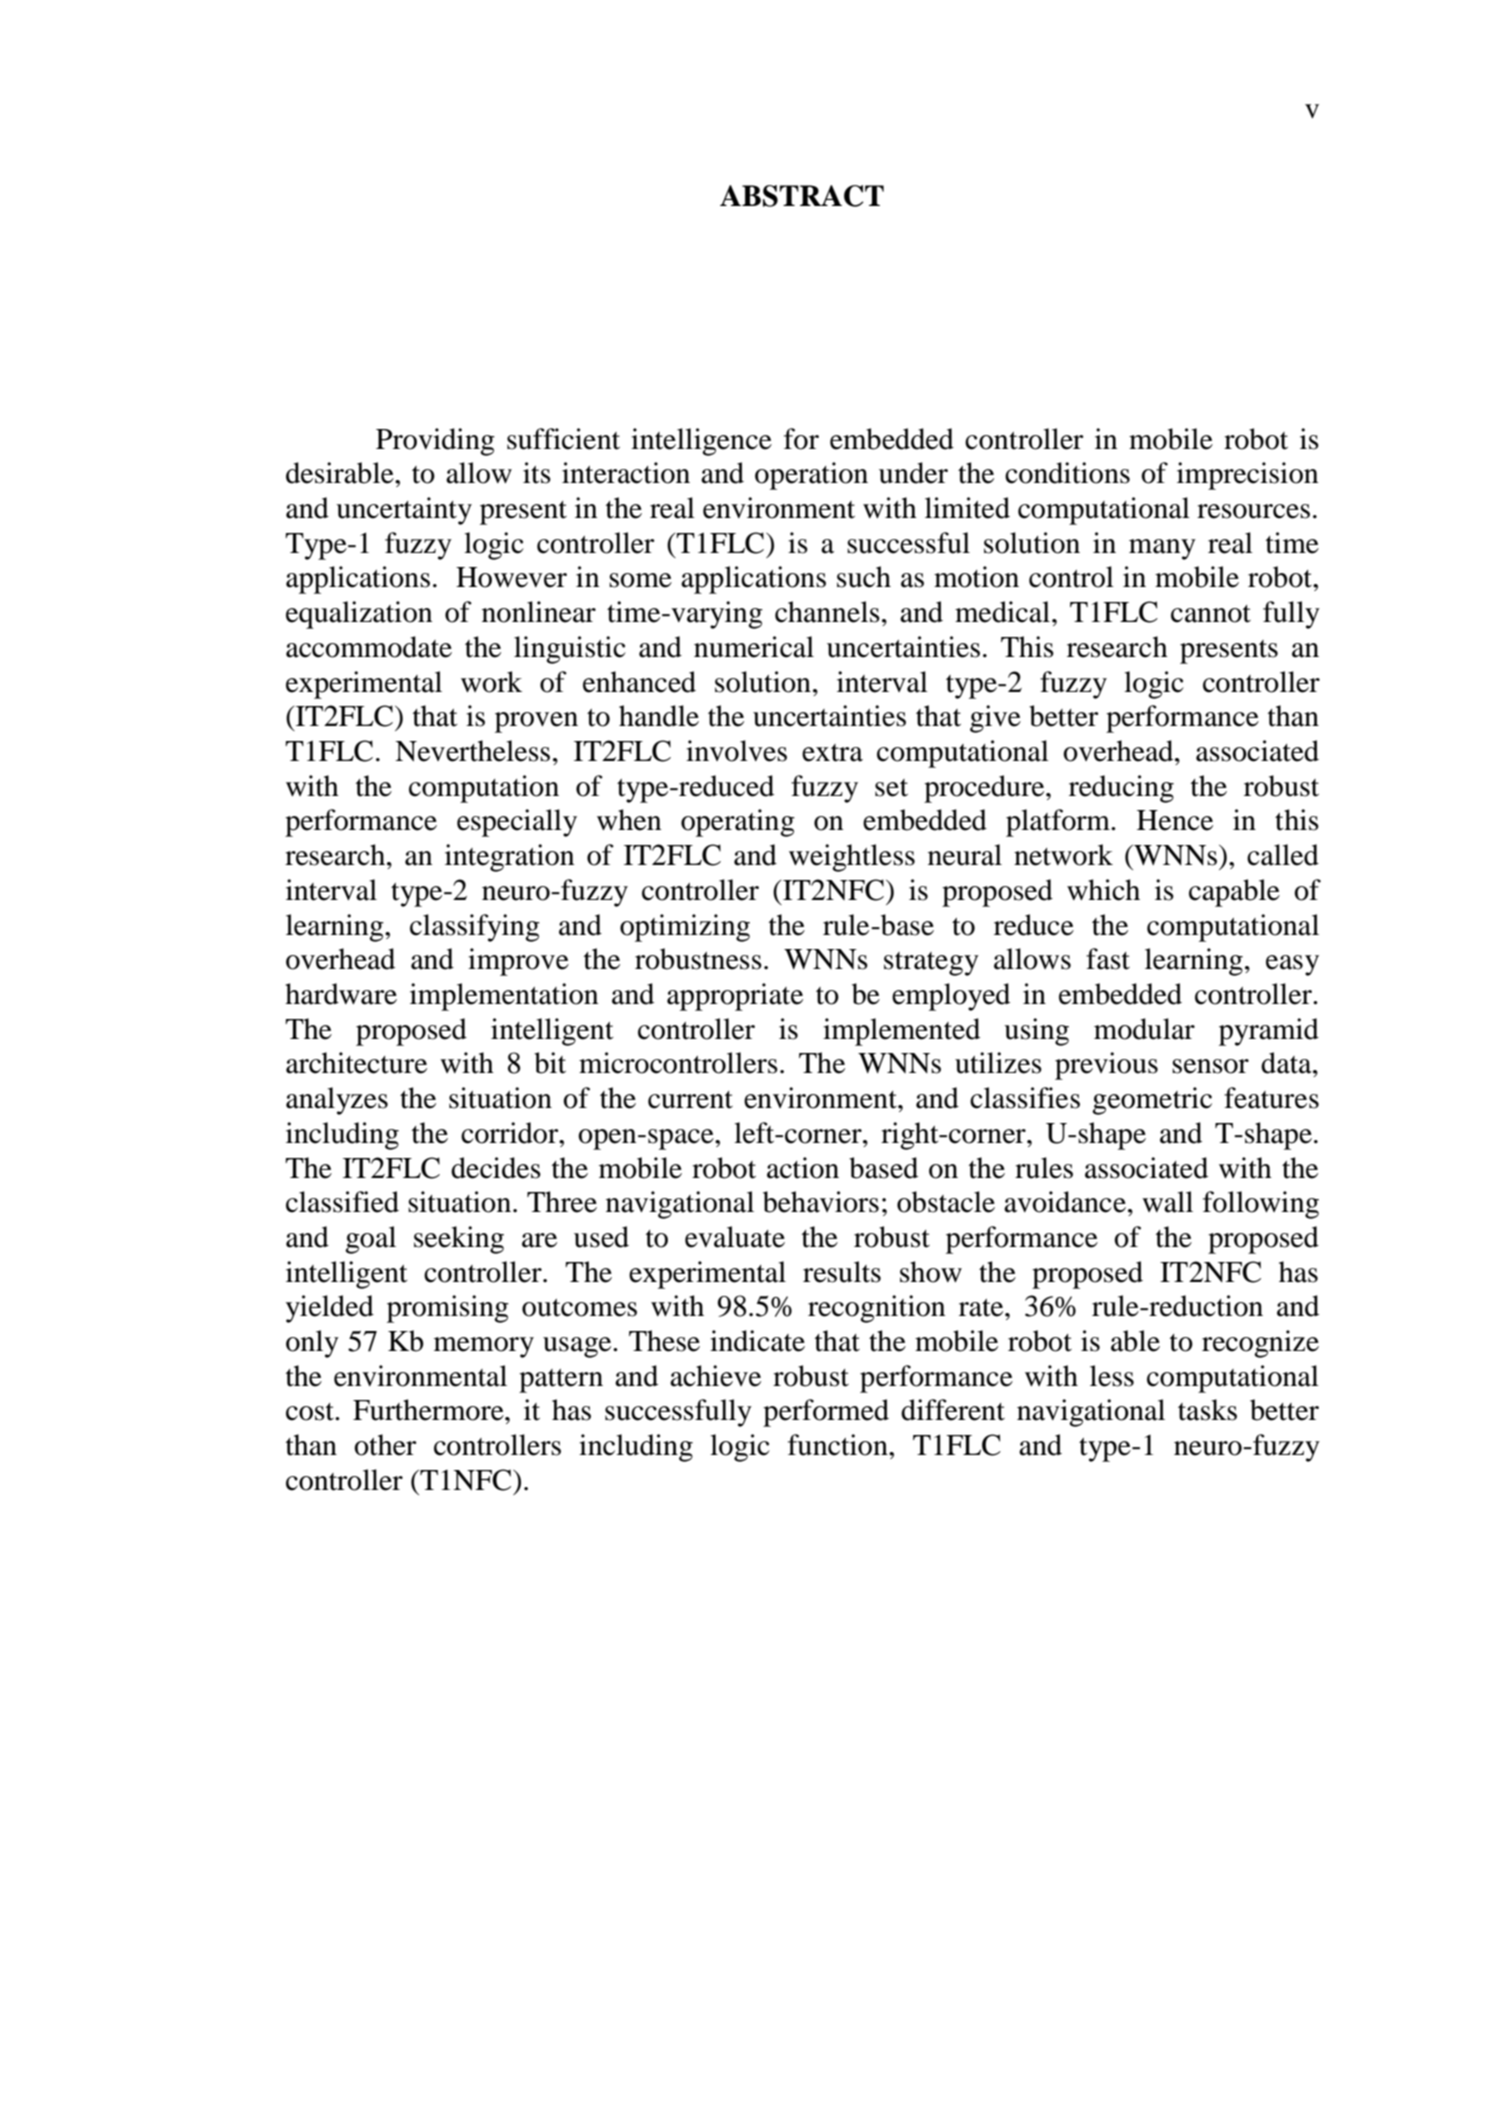  What do you see at coordinates (435, 442) in the page?
I see `Providing` at bounding box center [435, 442].
